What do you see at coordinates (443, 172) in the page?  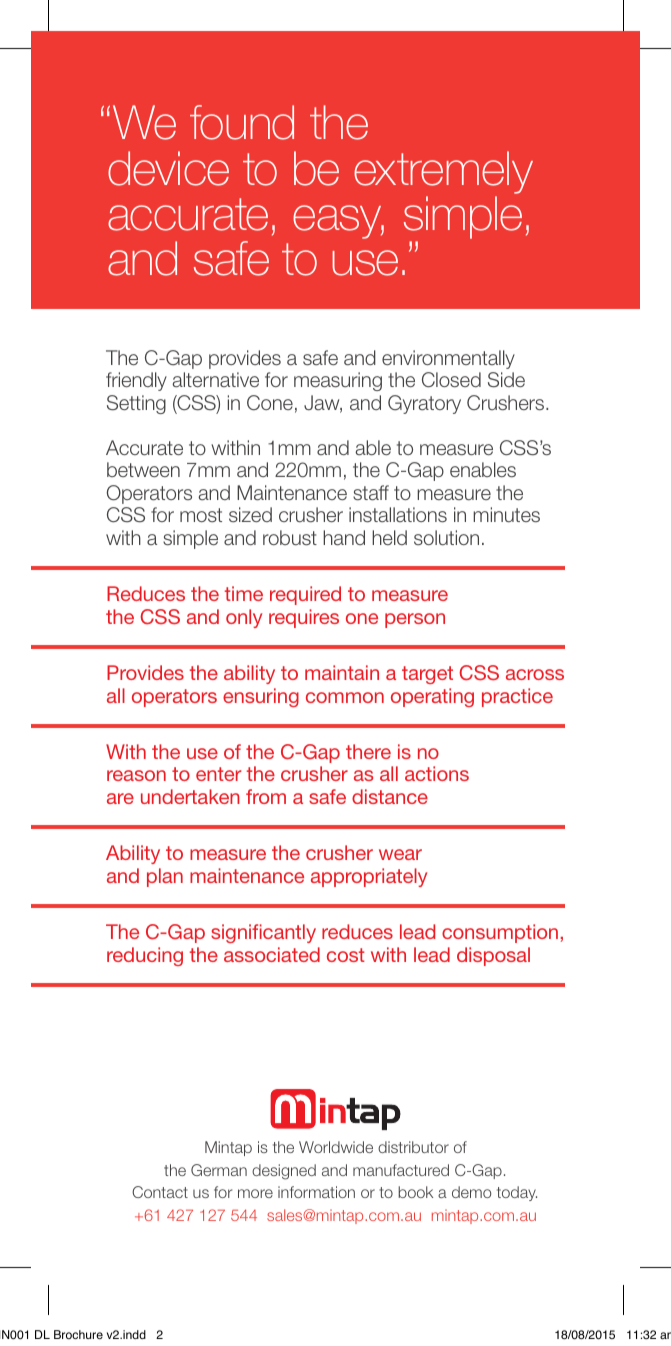 I see `extremely` at bounding box center [443, 172].
